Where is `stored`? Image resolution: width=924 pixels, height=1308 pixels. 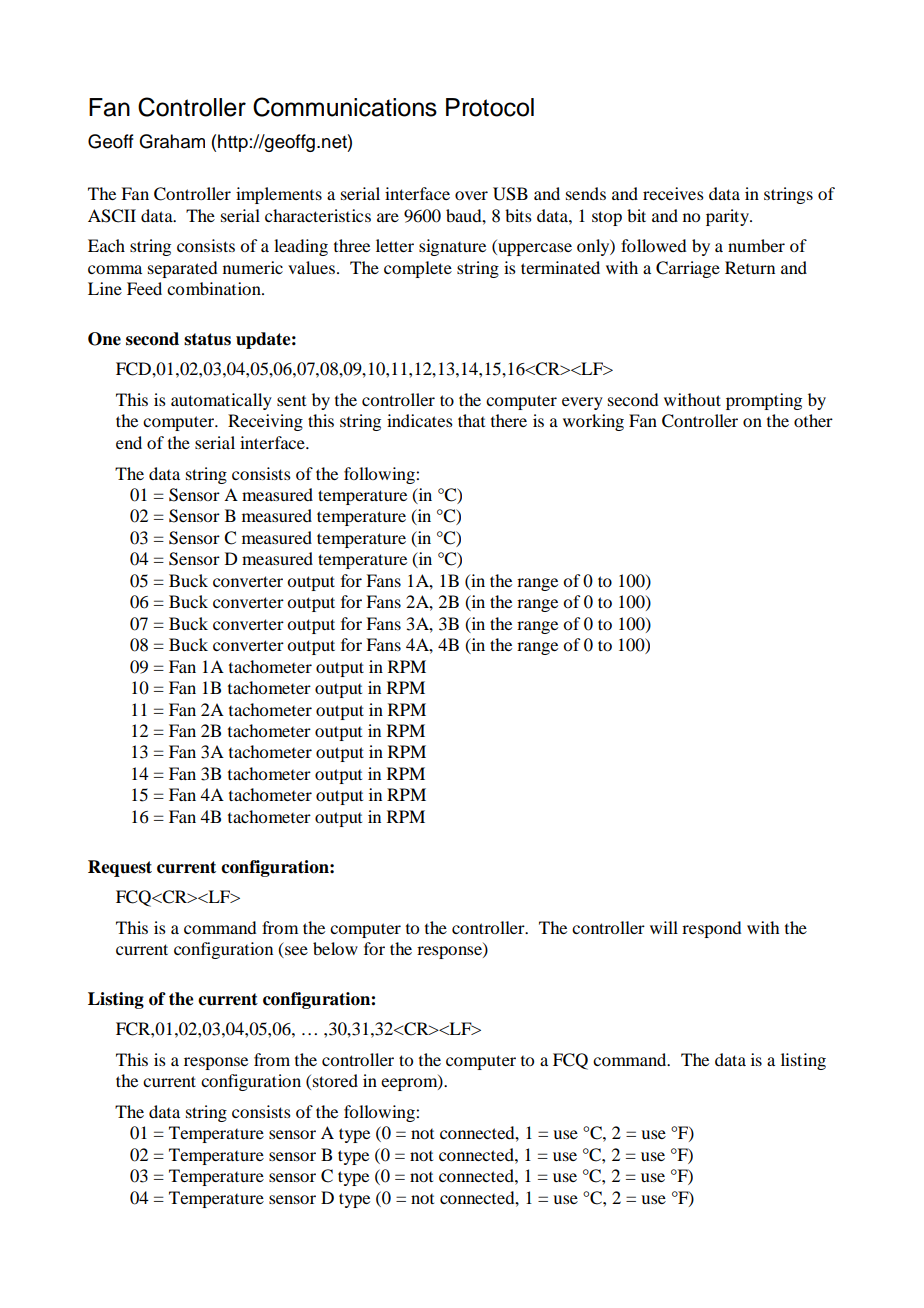 stored is located at coordinates (335, 1080).
